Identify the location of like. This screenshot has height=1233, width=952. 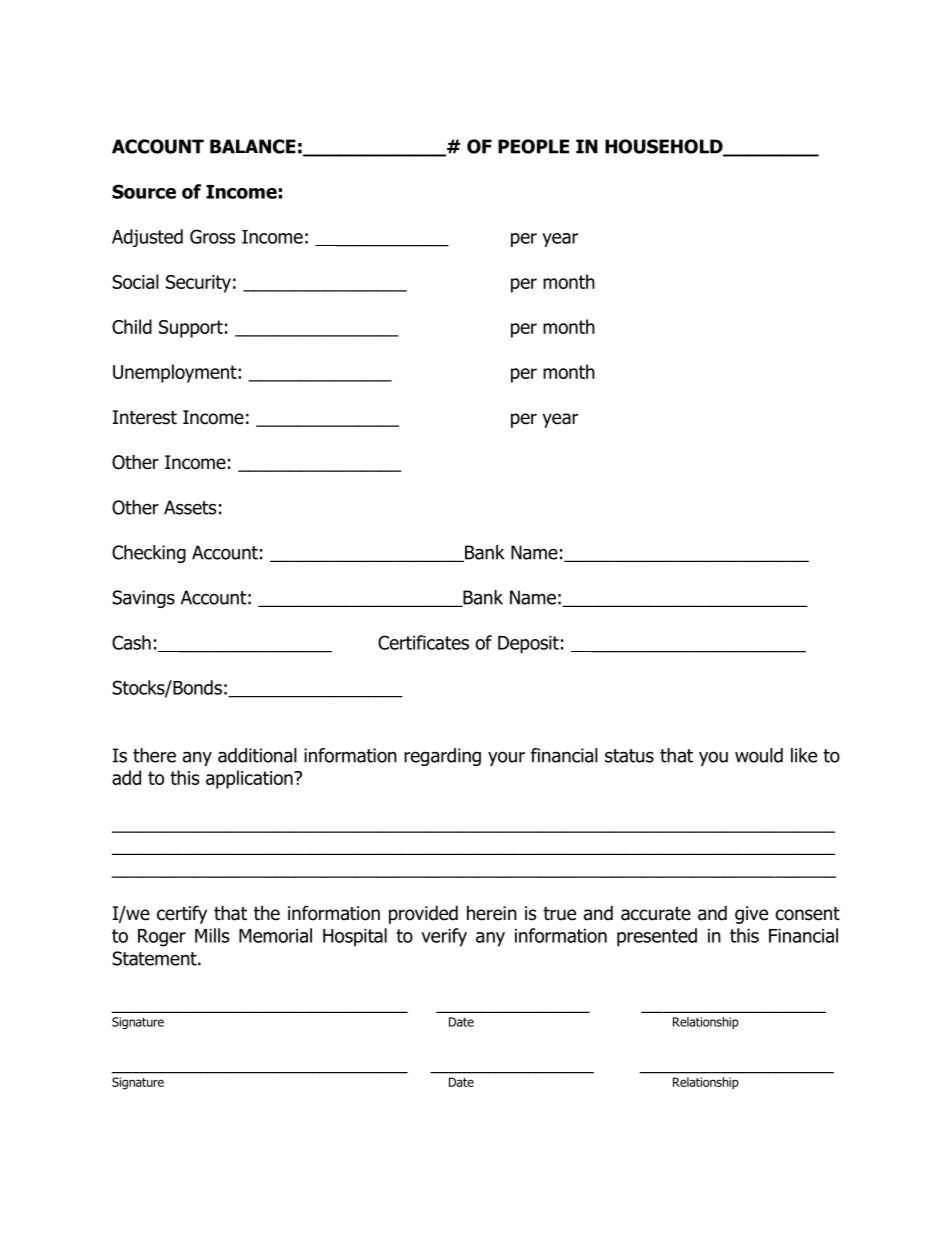
(804, 755).
